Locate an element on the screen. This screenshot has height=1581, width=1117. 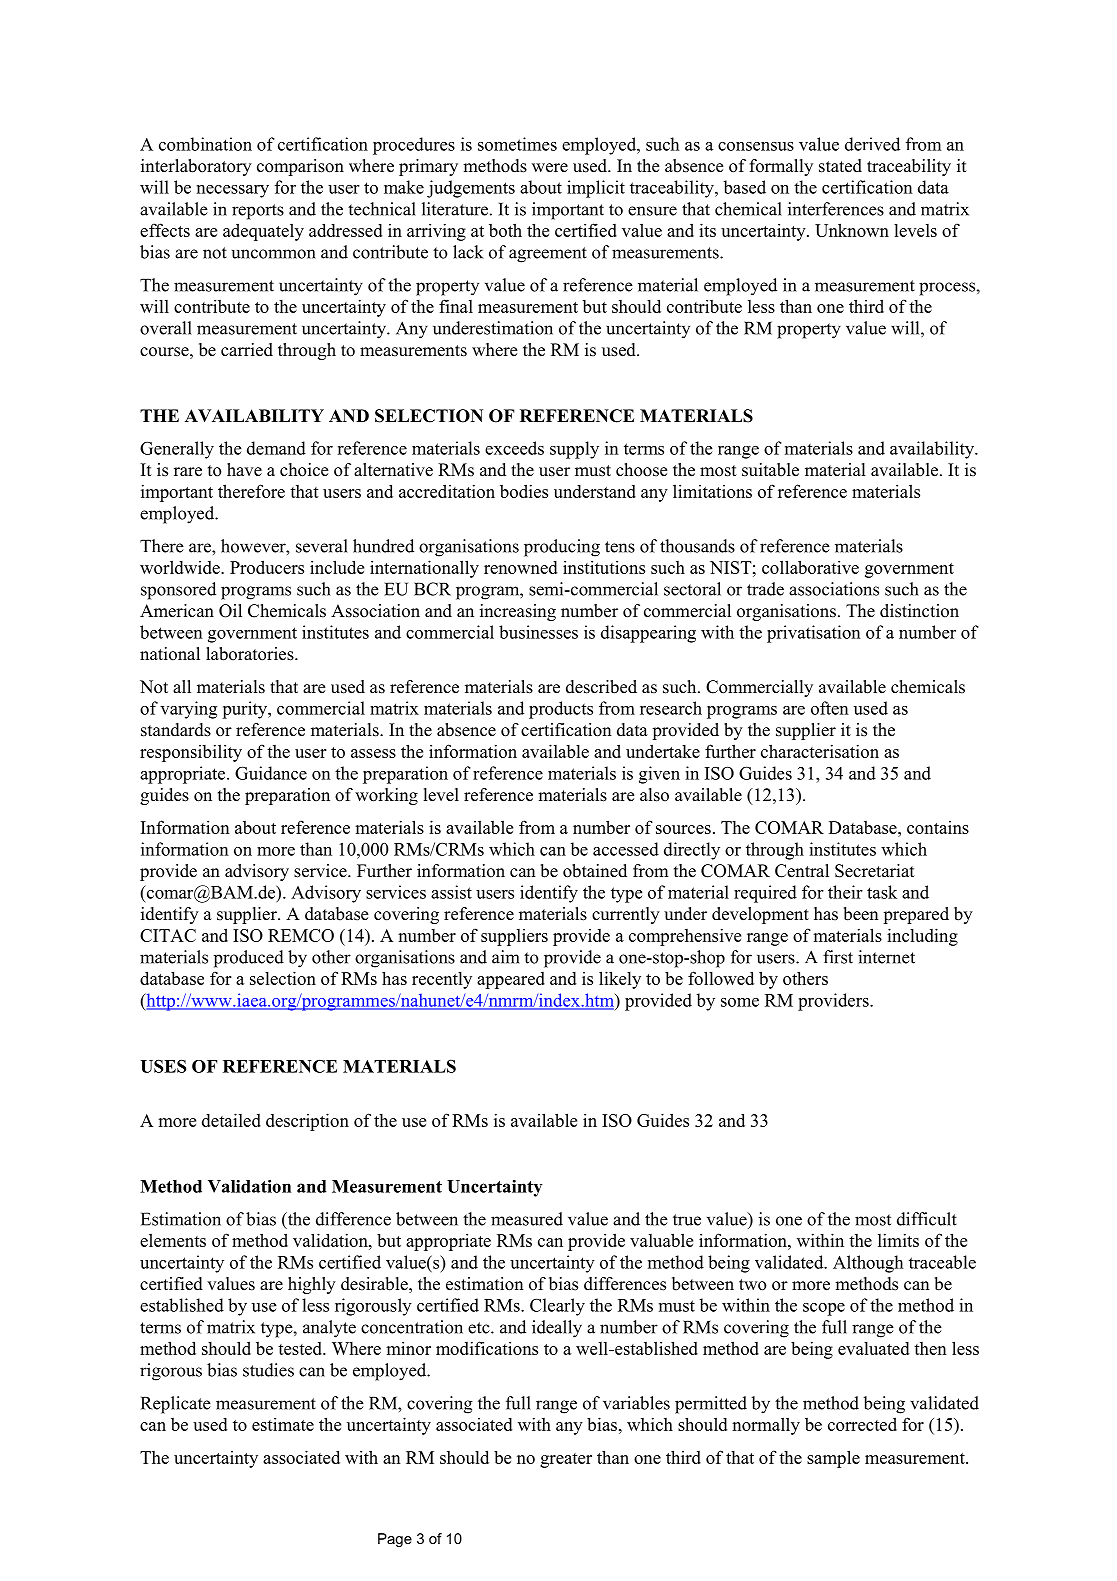
greater is located at coordinates (566, 1460).
